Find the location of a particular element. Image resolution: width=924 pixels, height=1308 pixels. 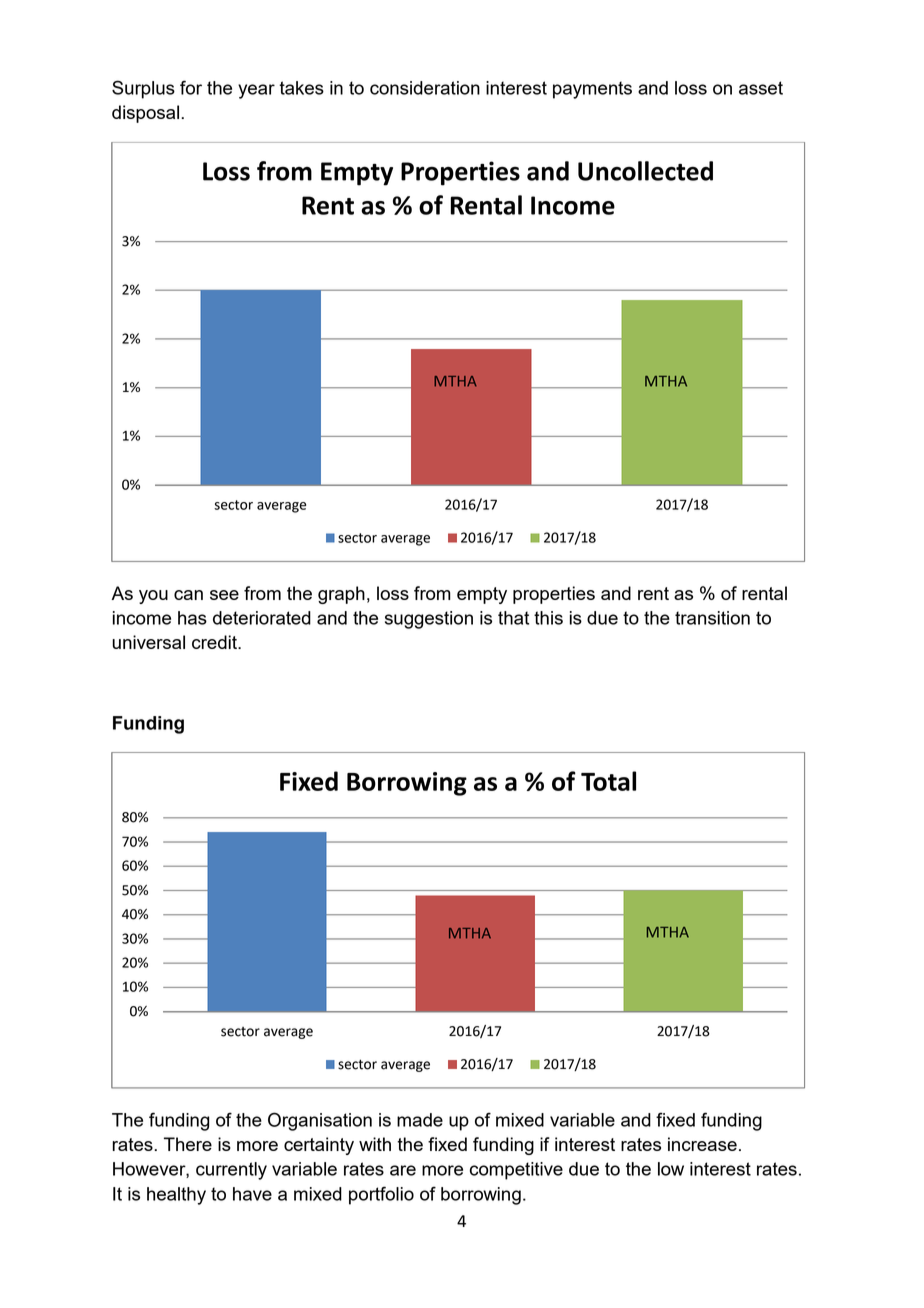

for is located at coordinates (191, 87).
